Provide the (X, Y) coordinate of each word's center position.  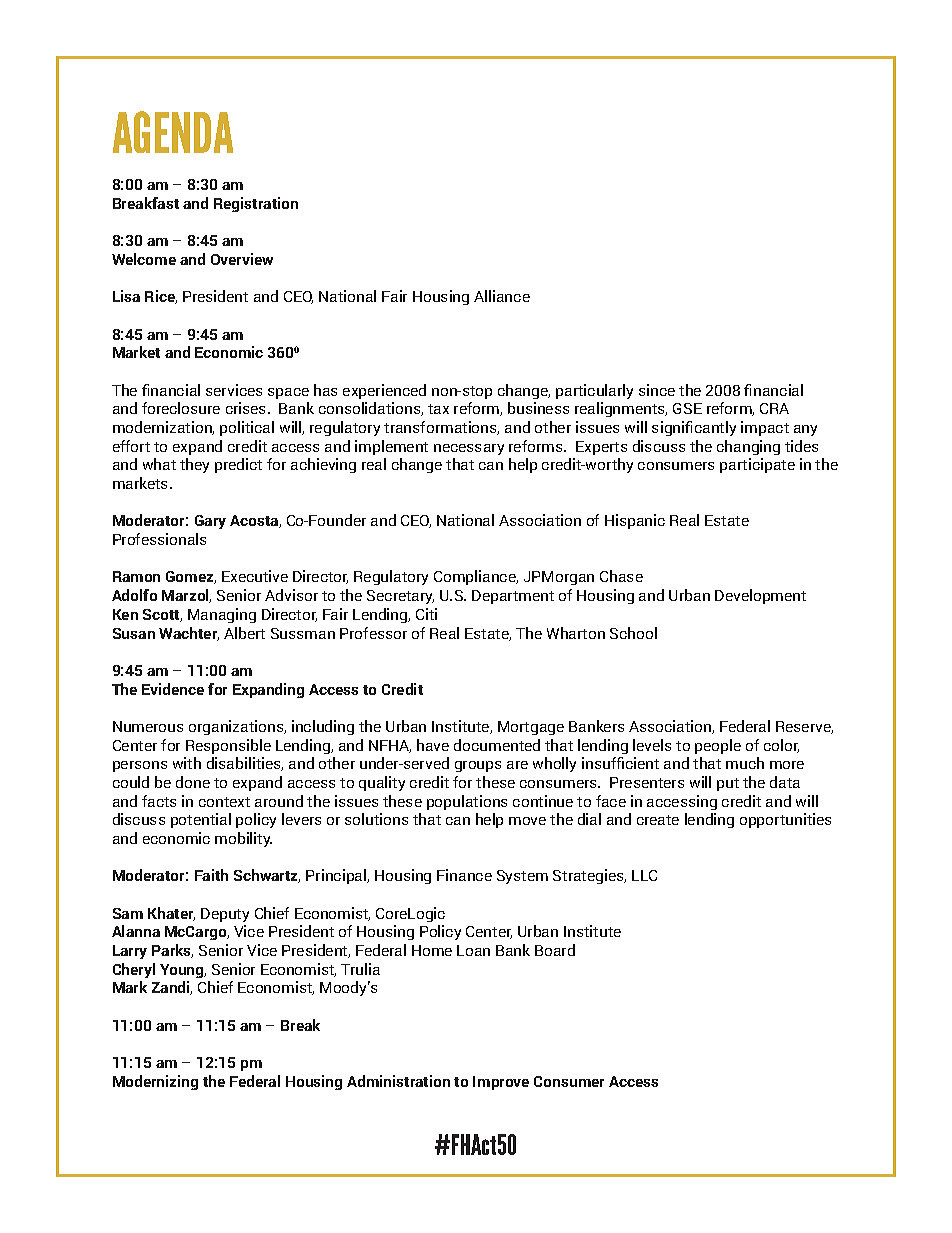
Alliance (502, 296)
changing (748, 447)
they (194, 465)
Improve (501, 1083)
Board (555, 950)
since (657, 390)
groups (478, 766)
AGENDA (173, 132)
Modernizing (155, 1082)
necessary (469, 449)
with (187, 763)
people (718, 746)
